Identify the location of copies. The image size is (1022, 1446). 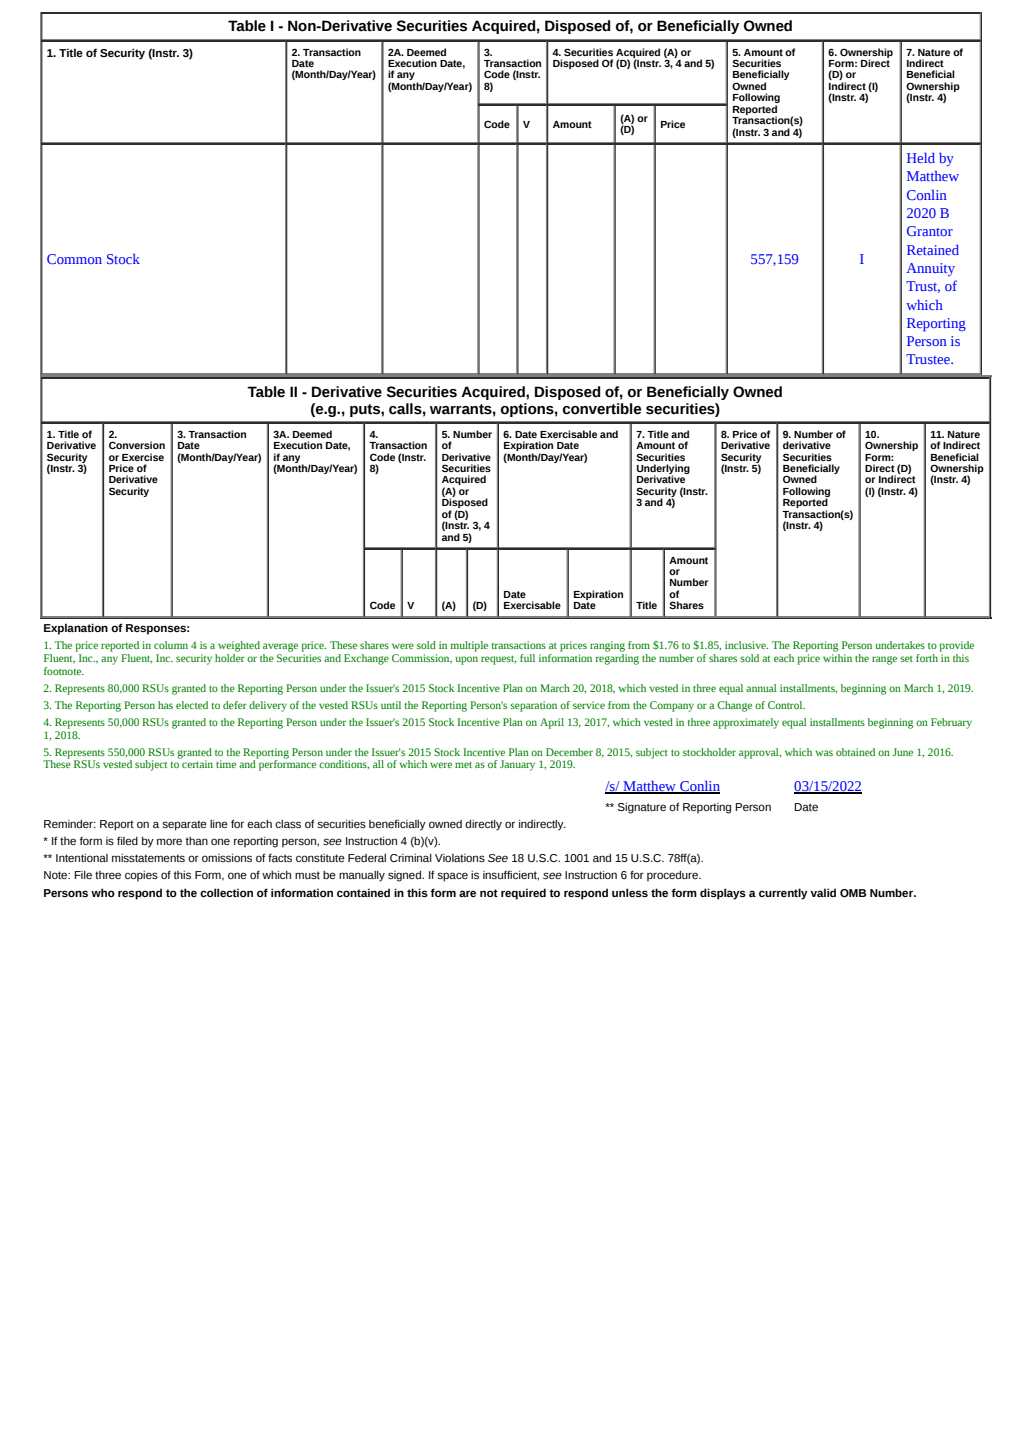
(141, 876).
